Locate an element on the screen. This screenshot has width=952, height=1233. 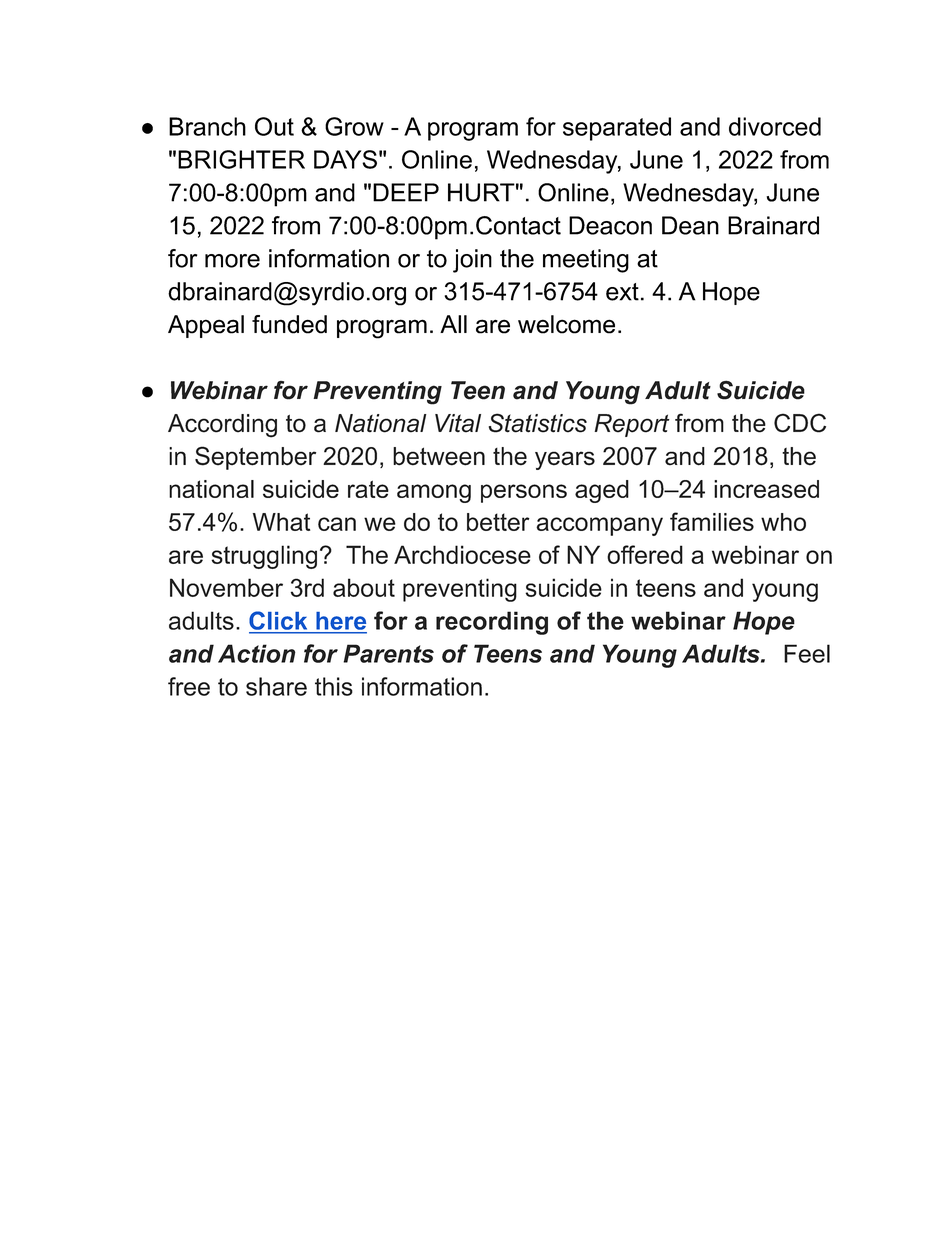
Feel is located at coordinates (807, 653).
